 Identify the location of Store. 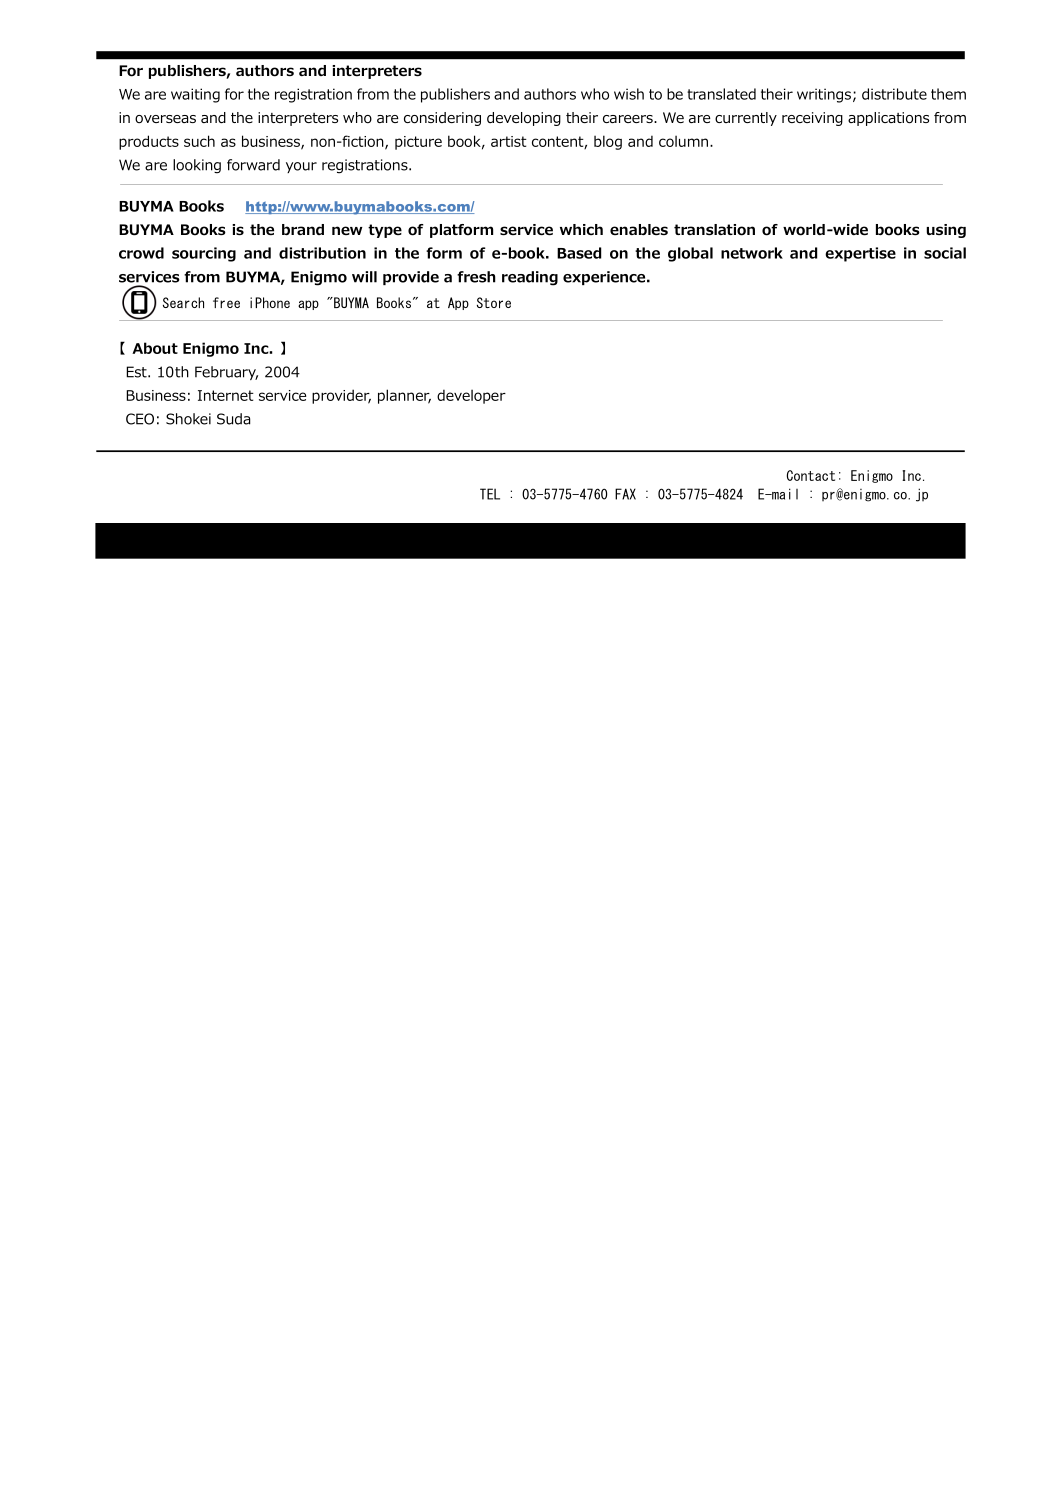
(494, 302).
